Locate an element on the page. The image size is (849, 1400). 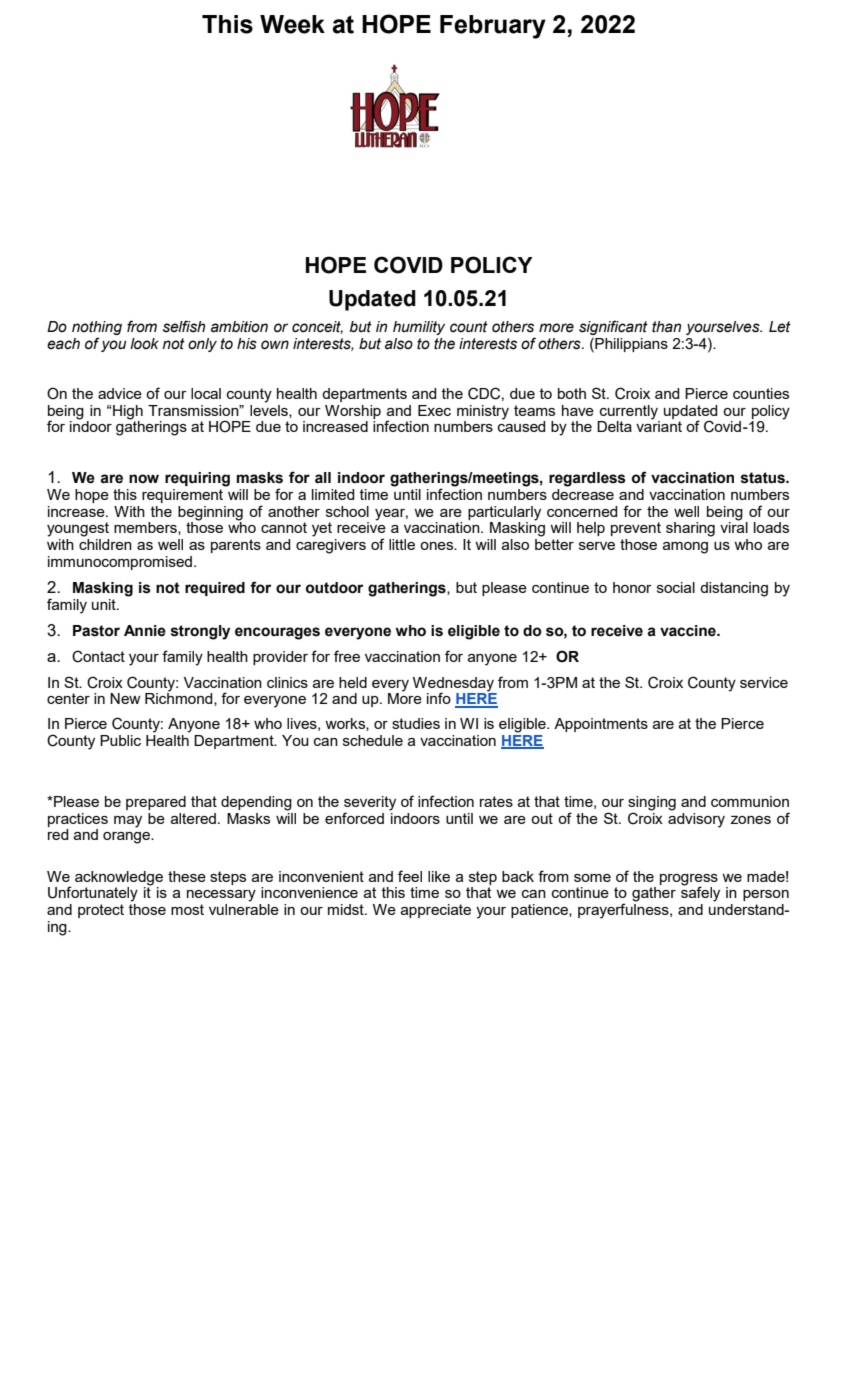
Wednesday is located at coordinates (453, 685).
